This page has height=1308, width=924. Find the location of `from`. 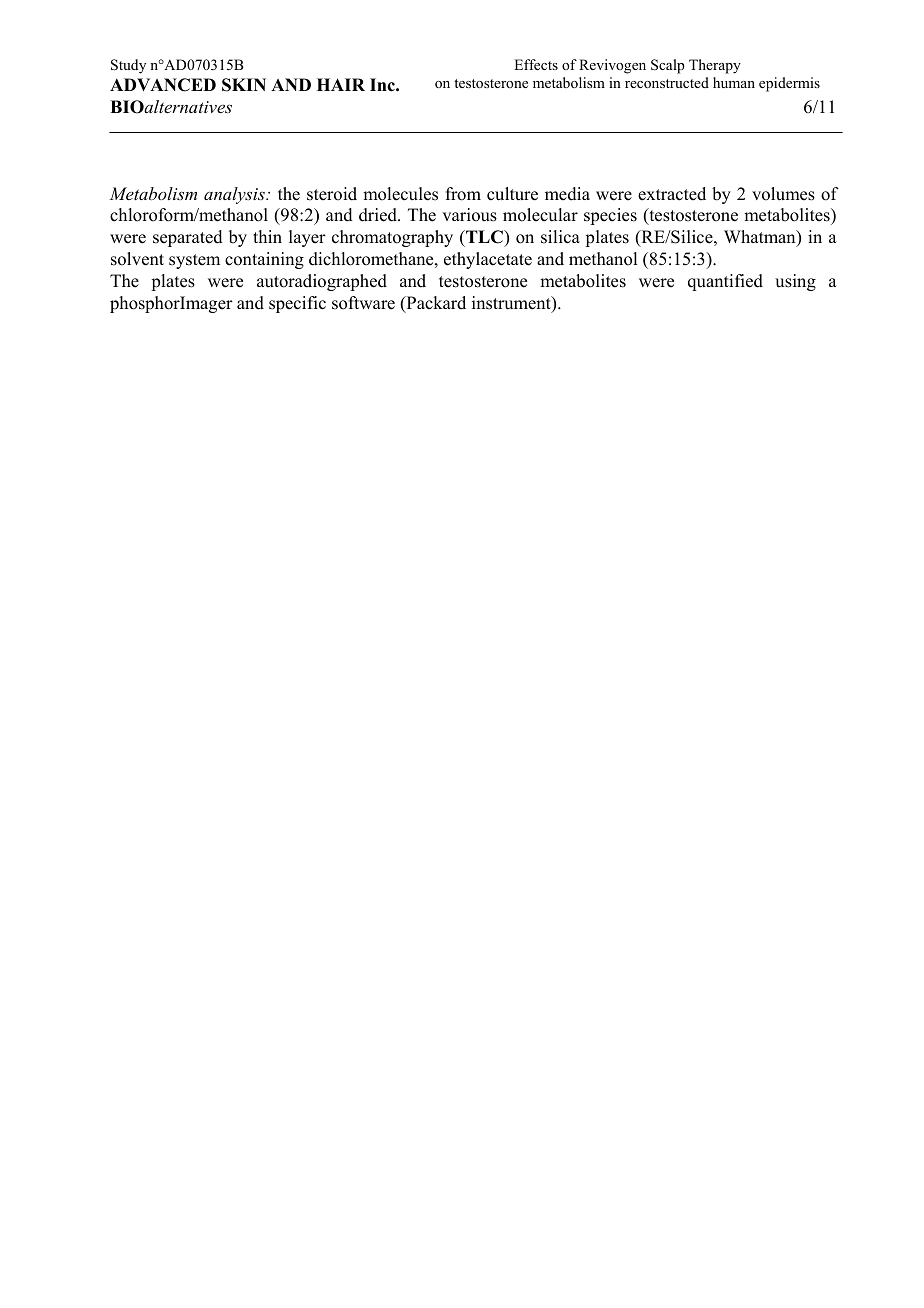

from is located at coordinates (463, 194).
